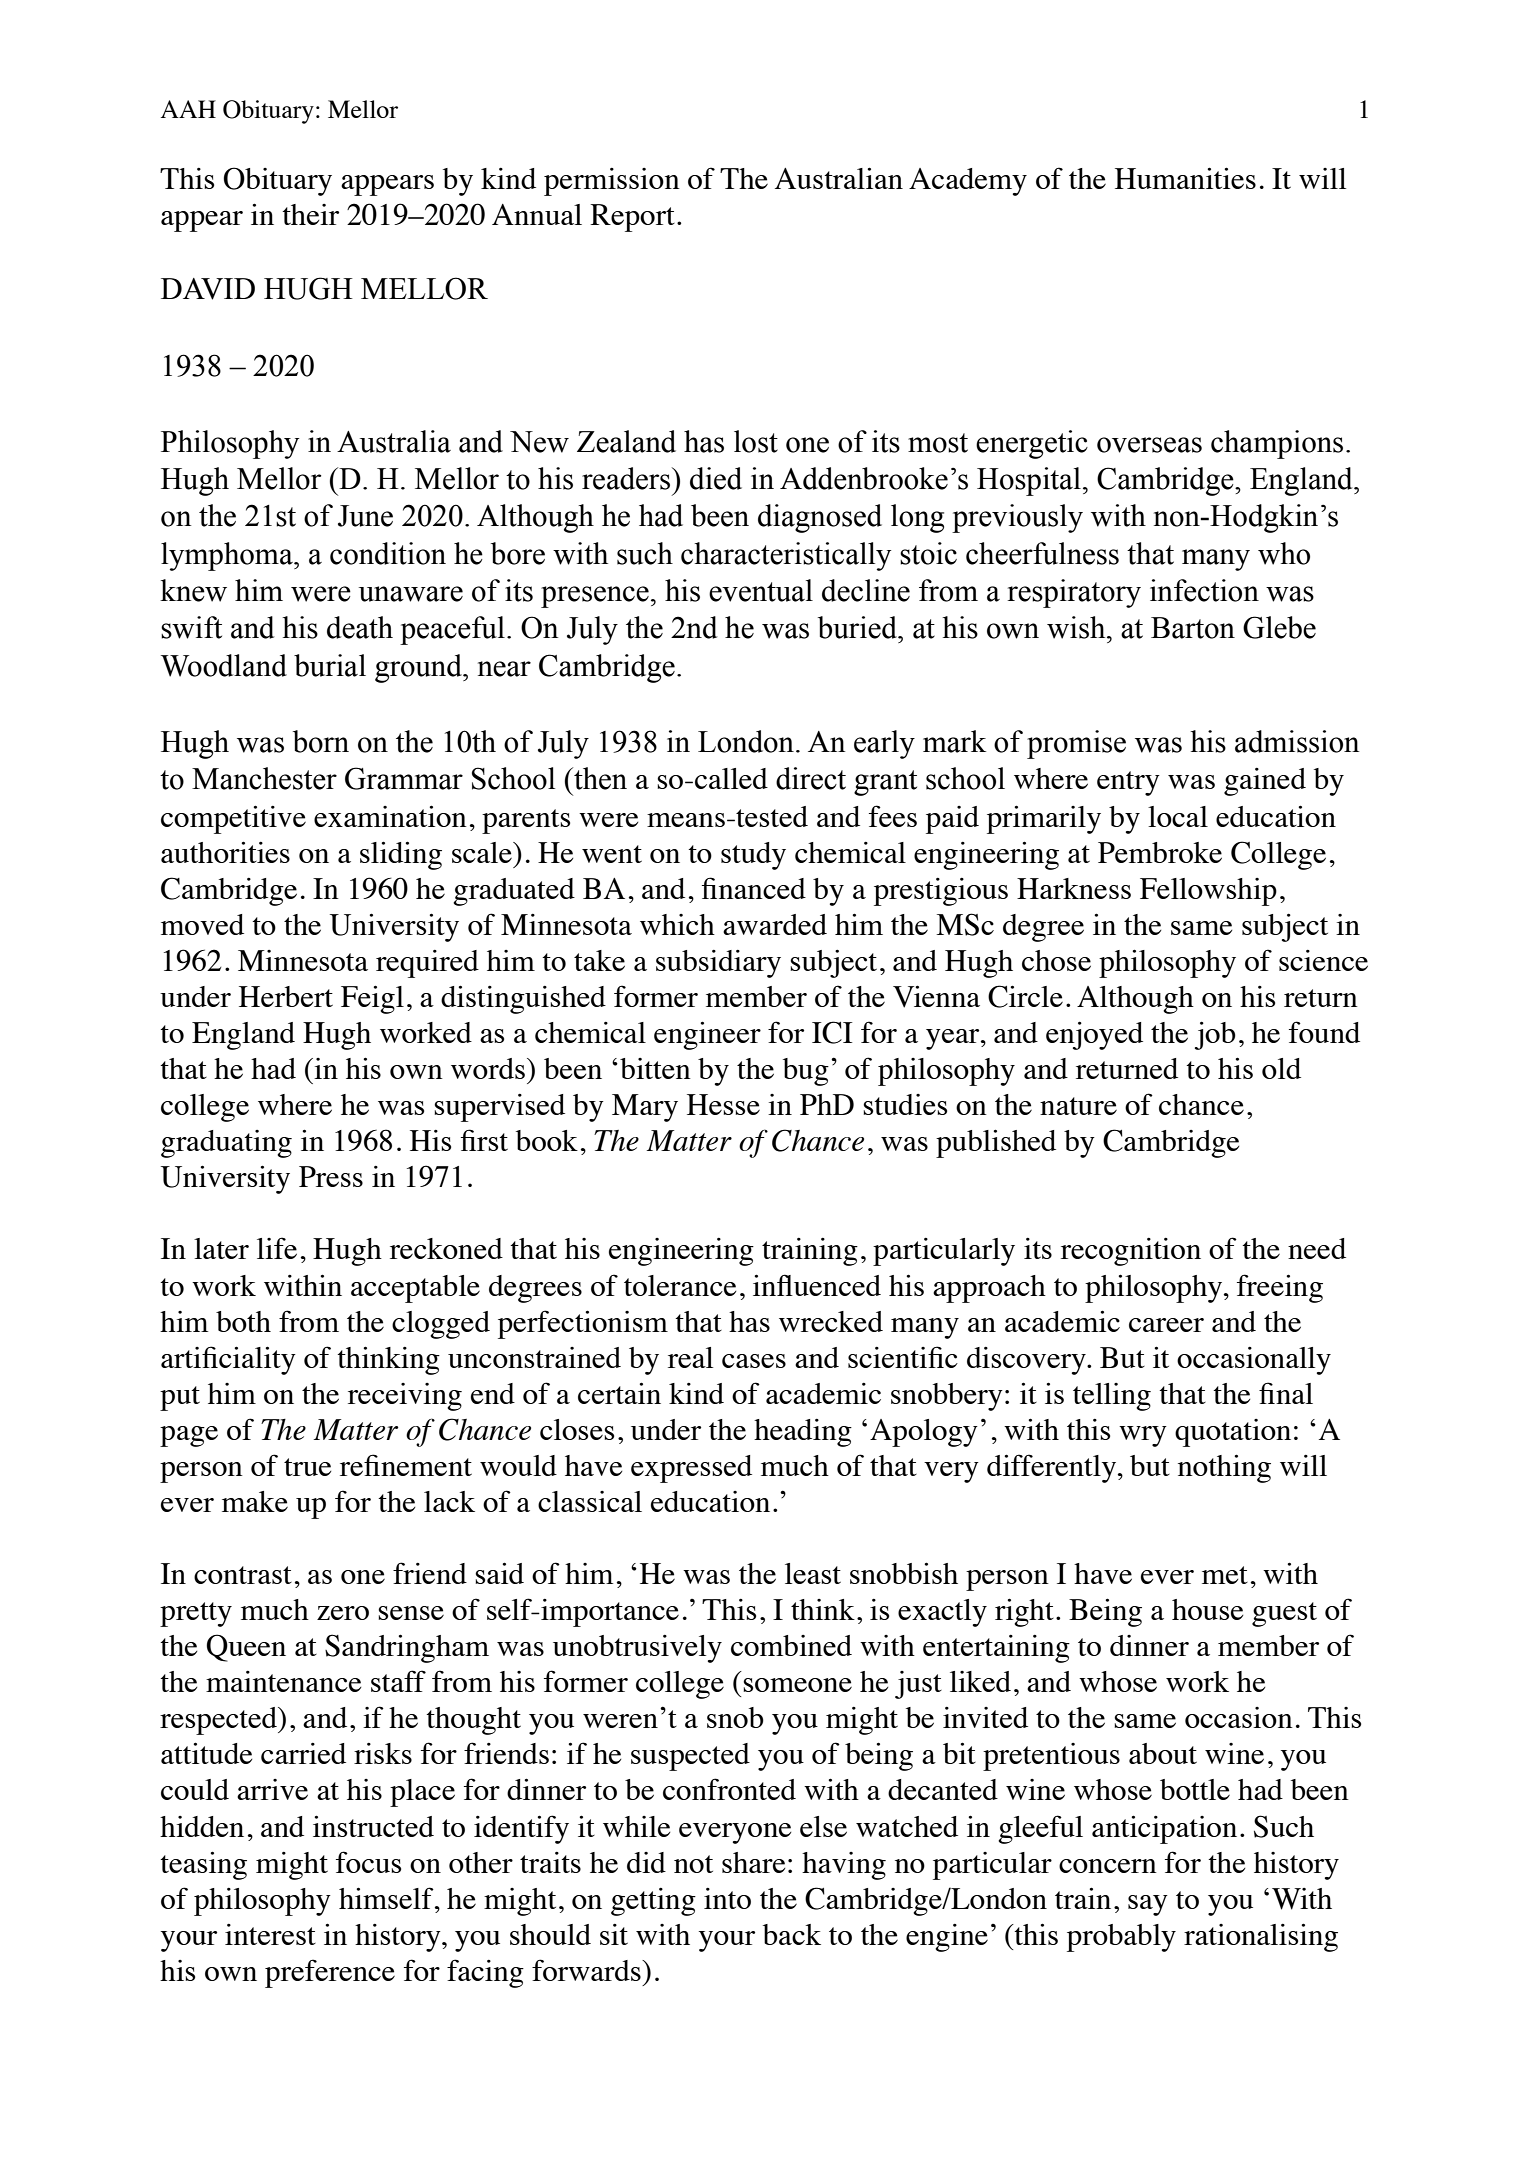 This image has height=2169, width=1533. Describe the element at coordinates (1204, 590) in the image. I see `infection` at that location.
